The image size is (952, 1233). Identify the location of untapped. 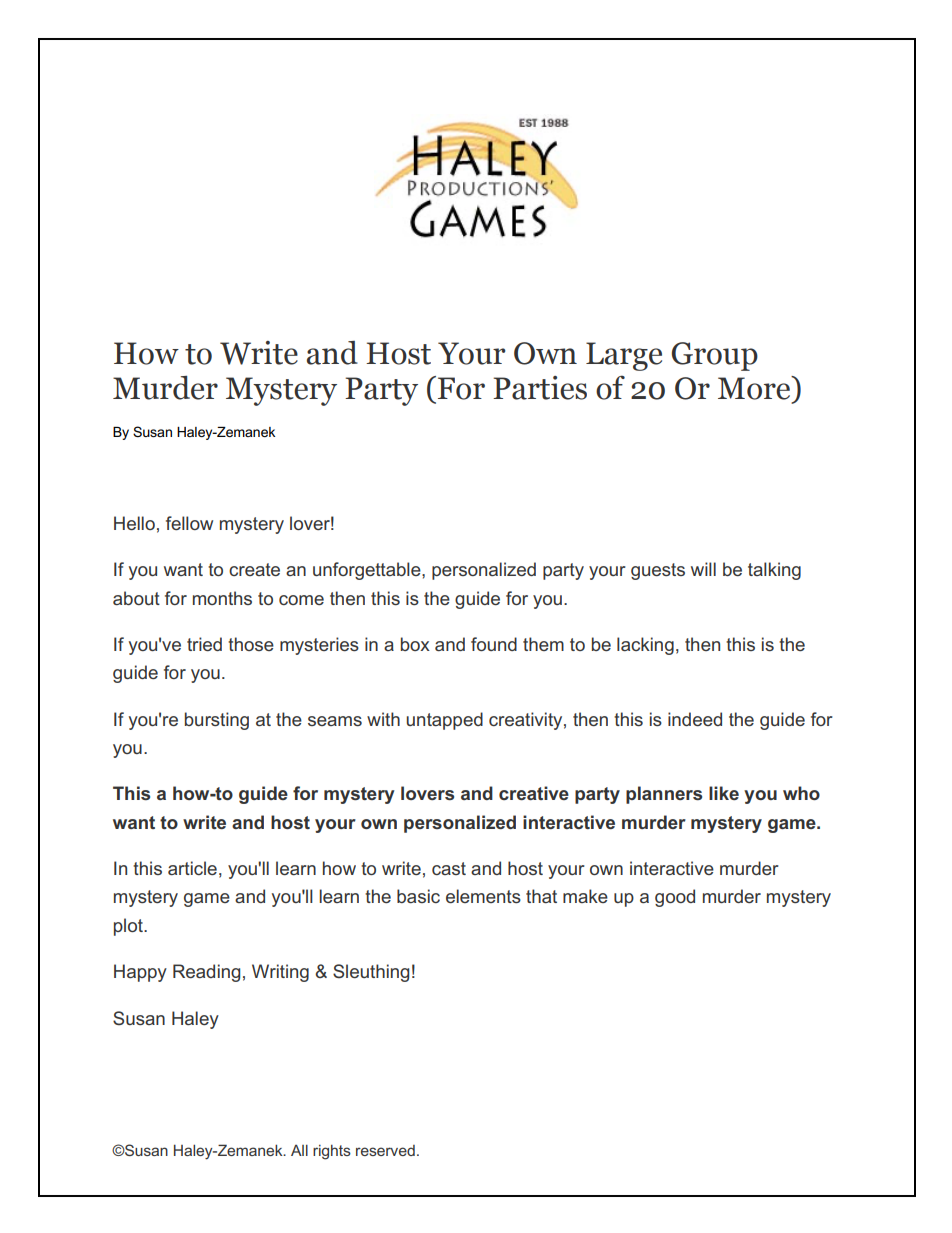
(444, 721).
